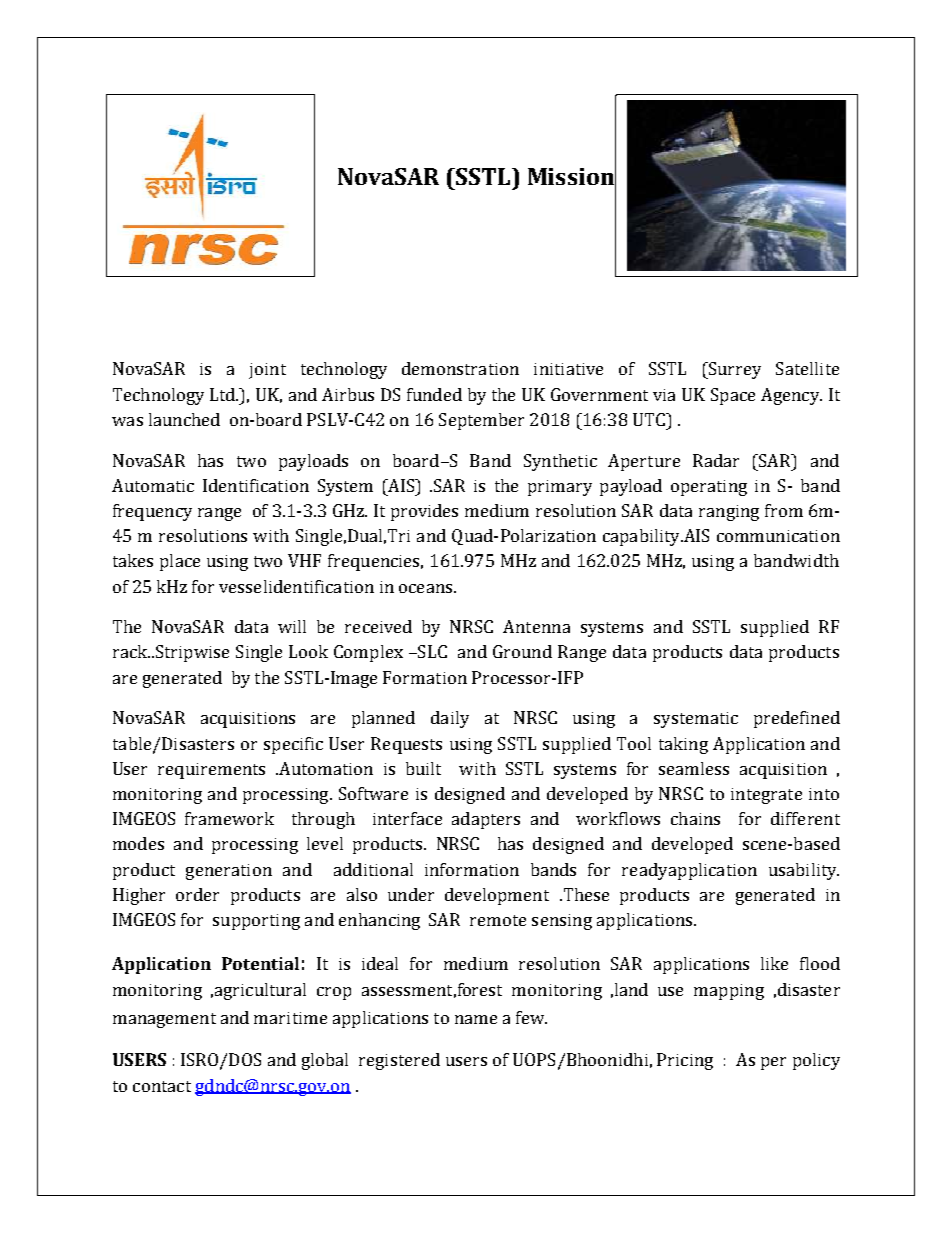 The width and height of the screenshot is (952, 1233). Describe the element at coordinates (486, 820) in the screenshot. I see `adapters` at that location.
